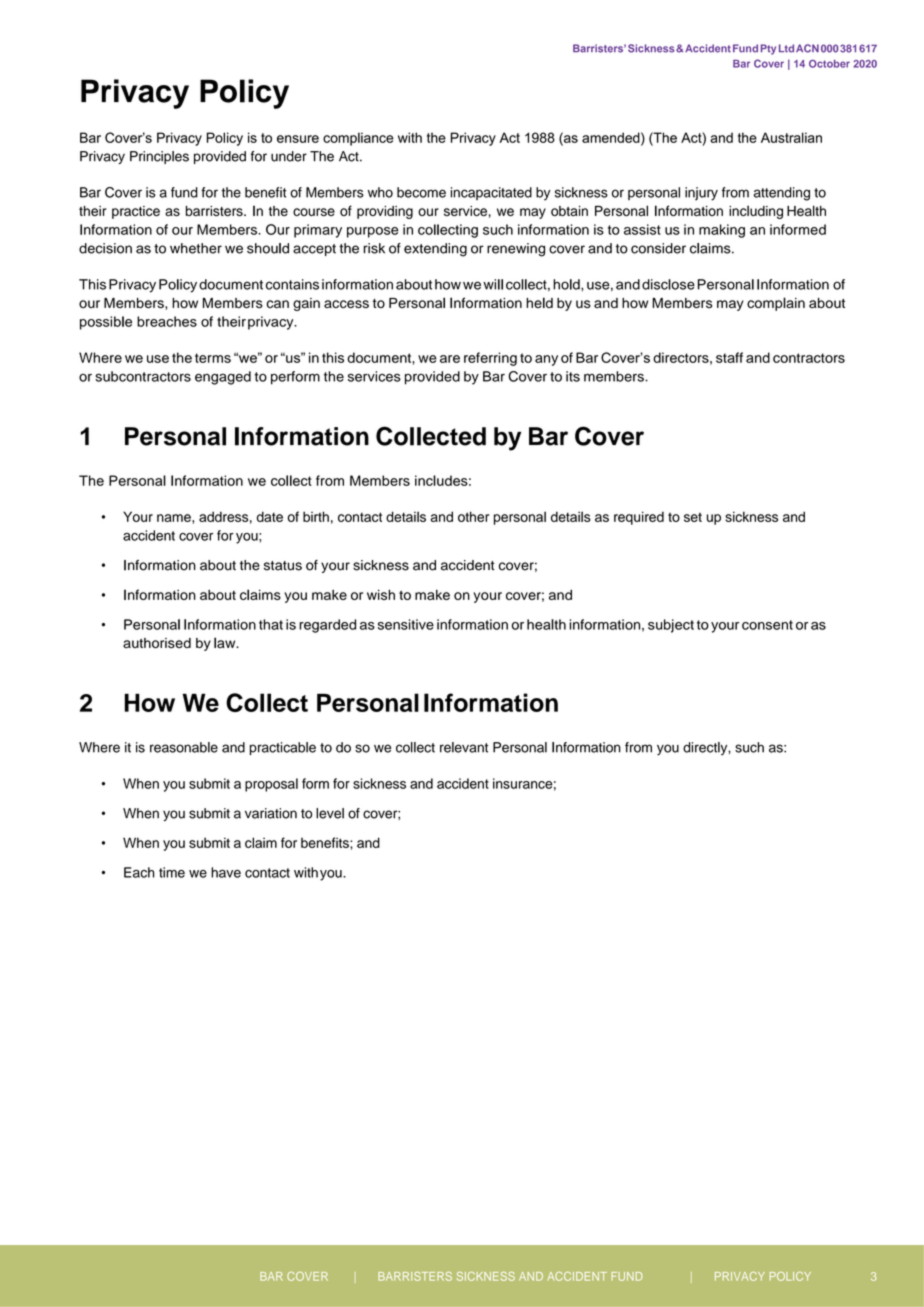 Image resolution: width=924 pixels, height=1307 pixels. Describe the element at coordinates (270, 516) in the image. I see `date` at that location.
